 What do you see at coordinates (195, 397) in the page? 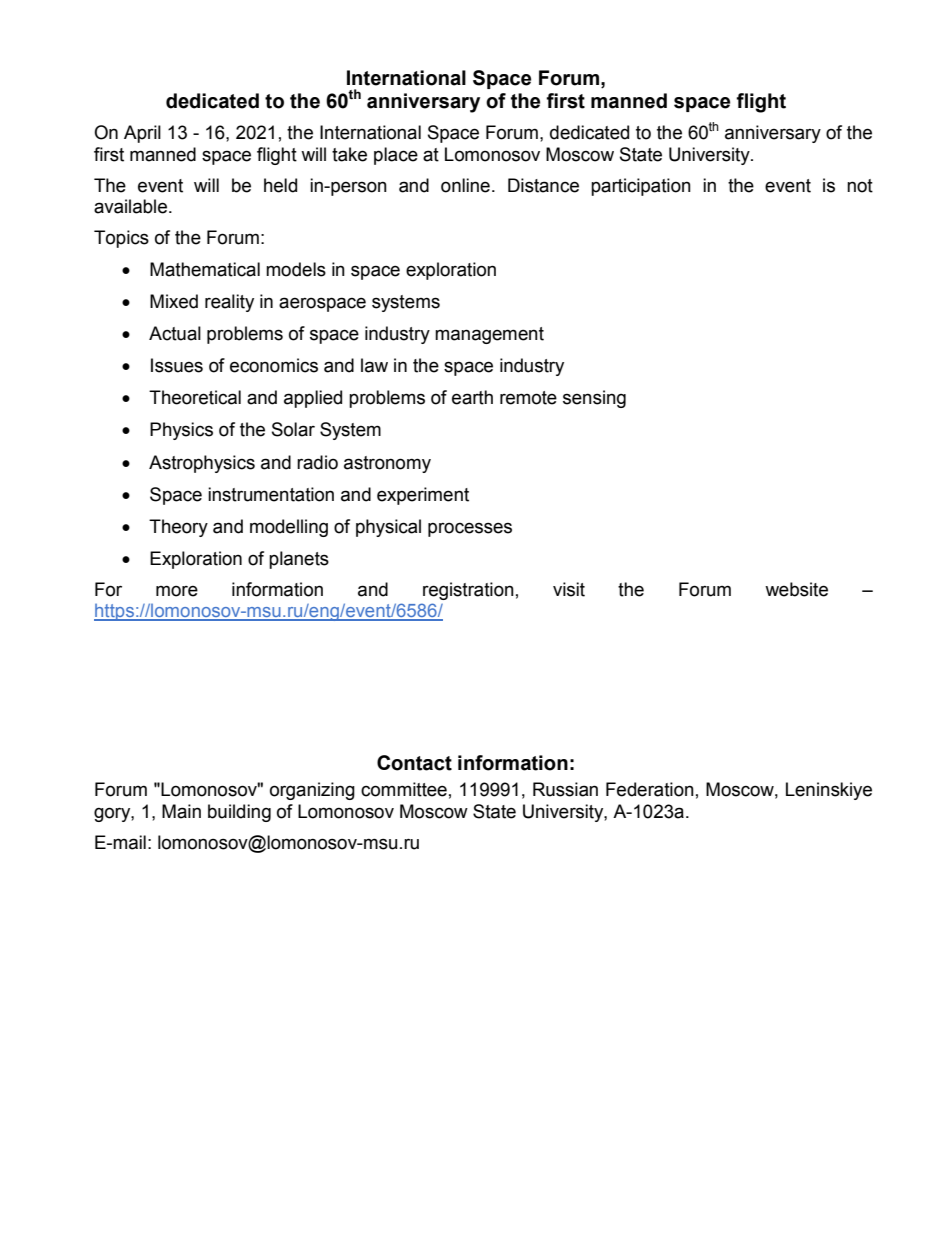
I see `Theoretical` at bounding box center [195, 397].
